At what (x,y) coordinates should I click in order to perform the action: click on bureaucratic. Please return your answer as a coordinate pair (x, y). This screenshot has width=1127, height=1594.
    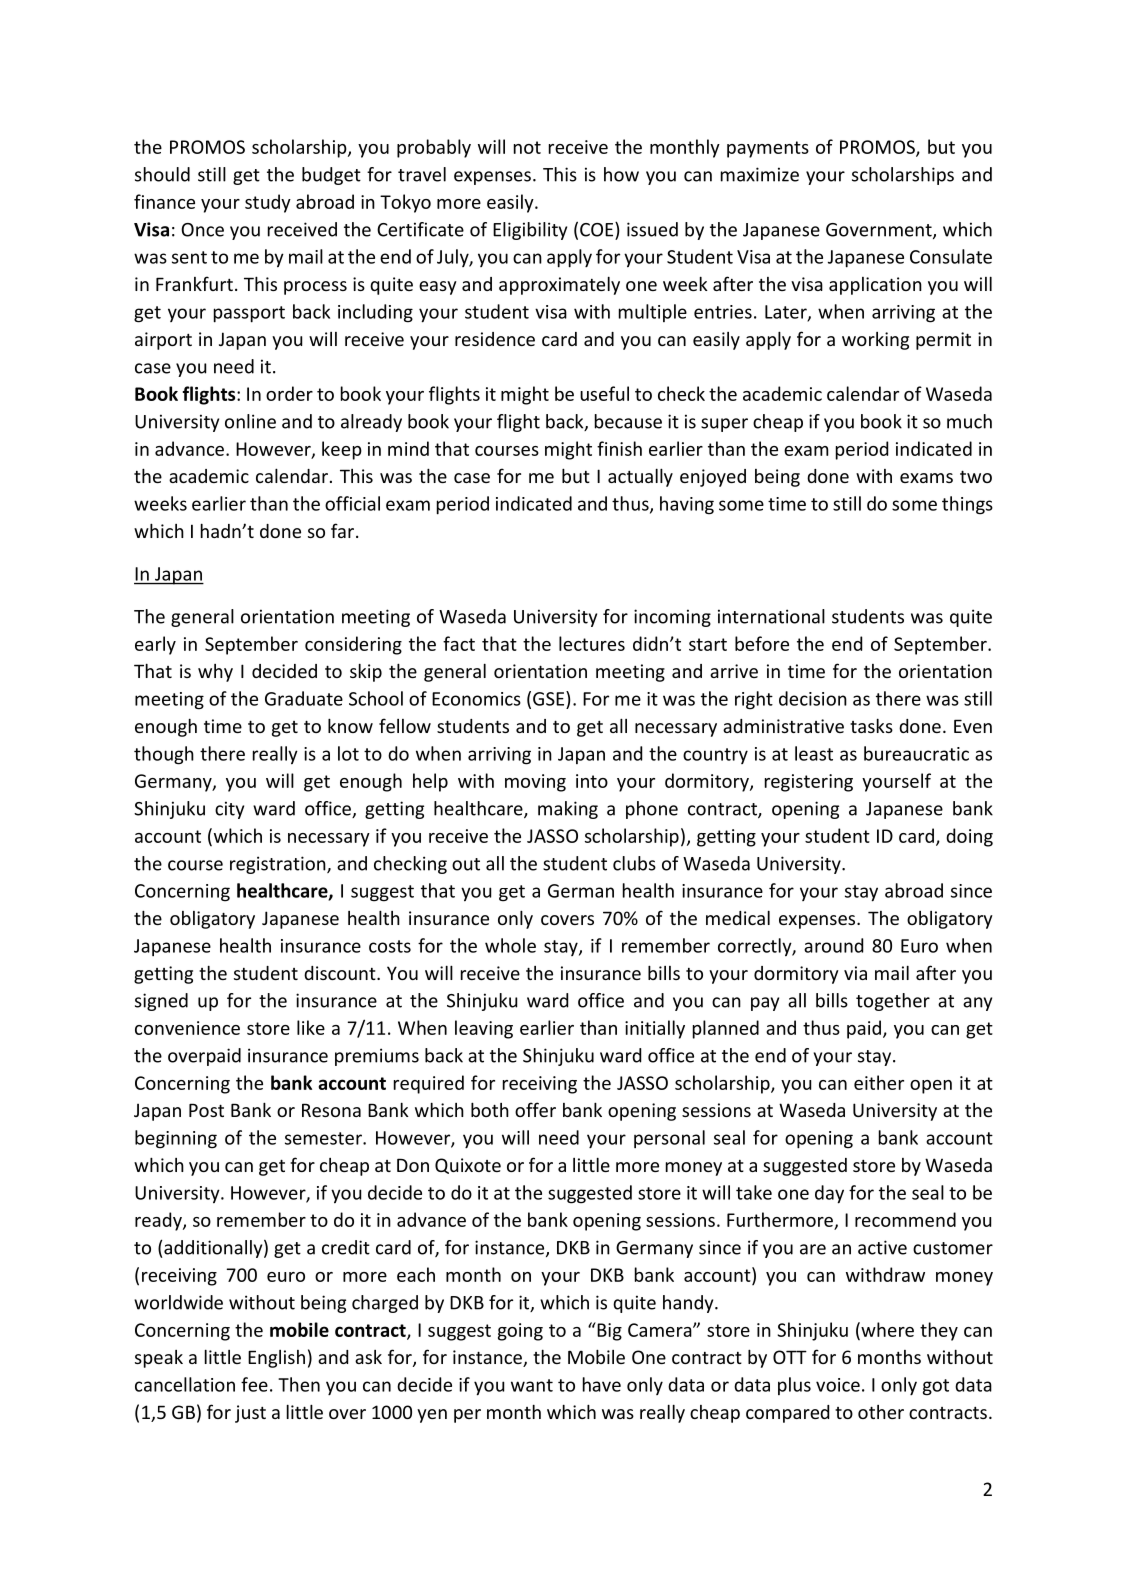
    Looking at the image, I should click on (916, 753).
